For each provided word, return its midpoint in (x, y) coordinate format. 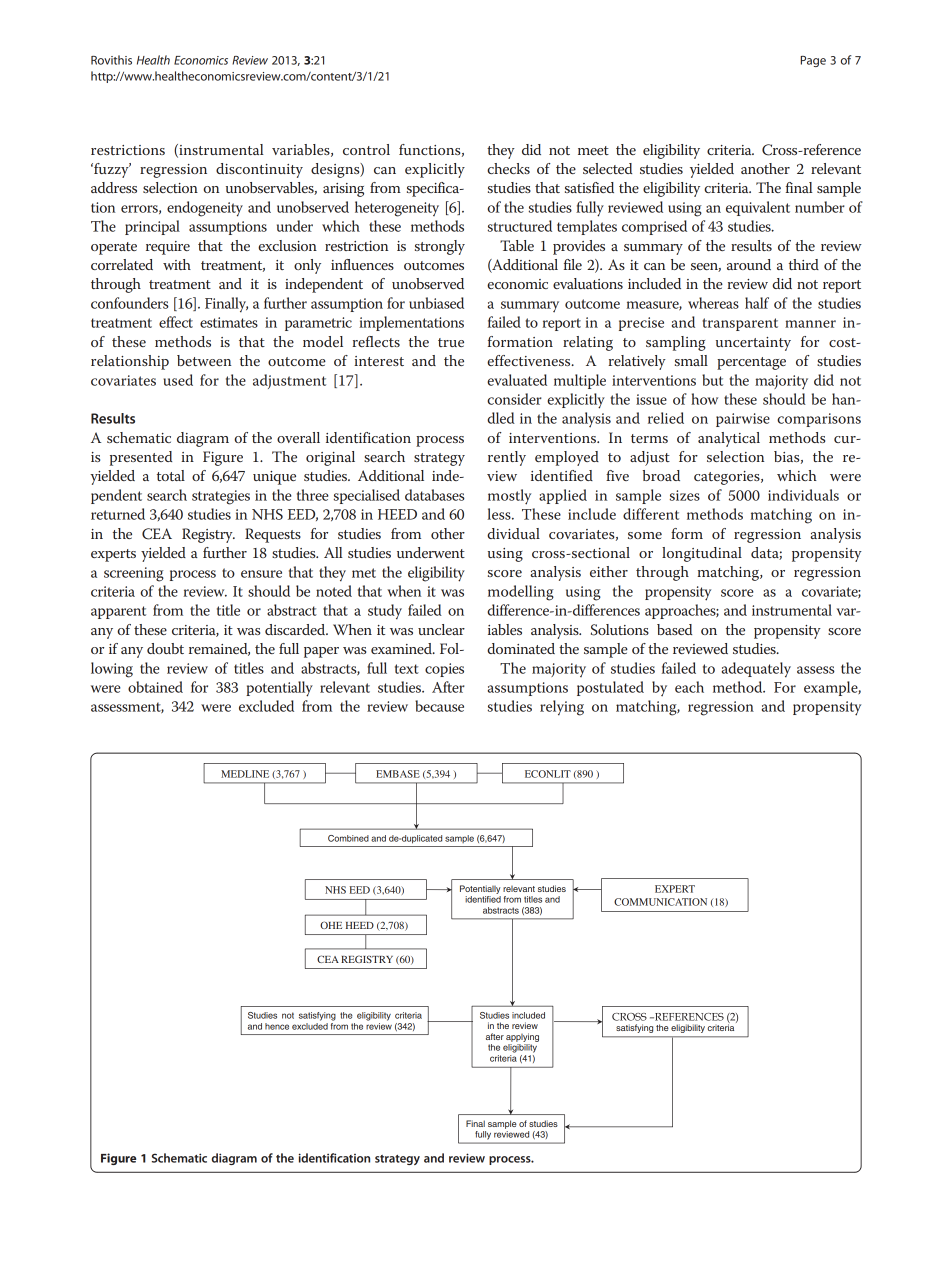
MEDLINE (245, 774)
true (451, 342)
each (689, 687)
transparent (740, 324)
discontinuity (259, 170)
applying (522, 1037)
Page (813, 61)
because (439, 706)
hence (277, 1026)
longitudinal (702, 554)
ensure (261, 574)
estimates (229, 322)
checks (508, 168)
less (500, 514)
